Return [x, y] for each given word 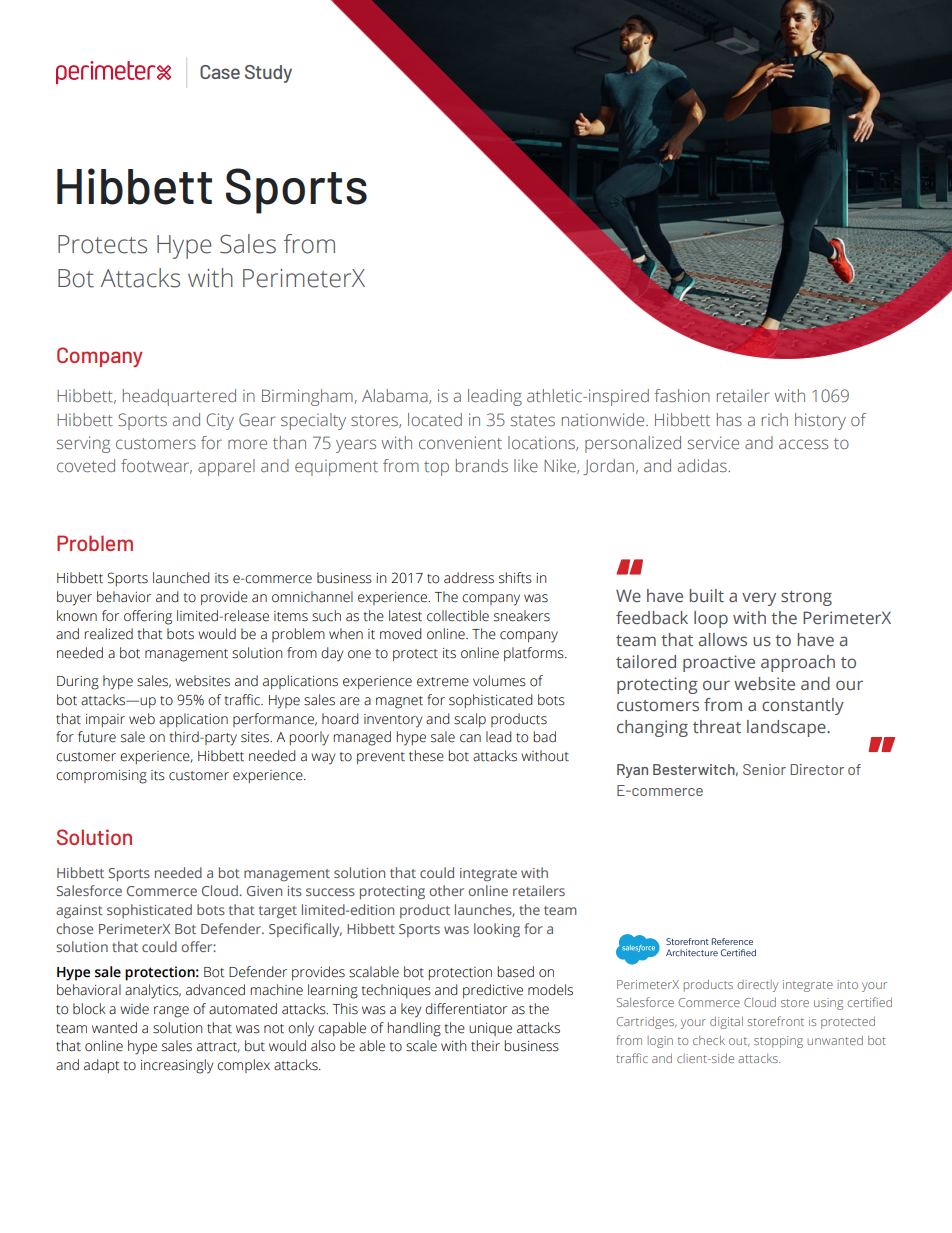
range [171, 1012]
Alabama [396, 396]
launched [181, 578]
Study [268, 74]
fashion [682, 395]
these [426, 756]
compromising [101, 777]
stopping [778, 1042]
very [759, 599]
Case [220, 72]
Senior [764, 769]
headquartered [179, 397]
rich [775, 419]
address [469, 578]
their [485, 1046]
